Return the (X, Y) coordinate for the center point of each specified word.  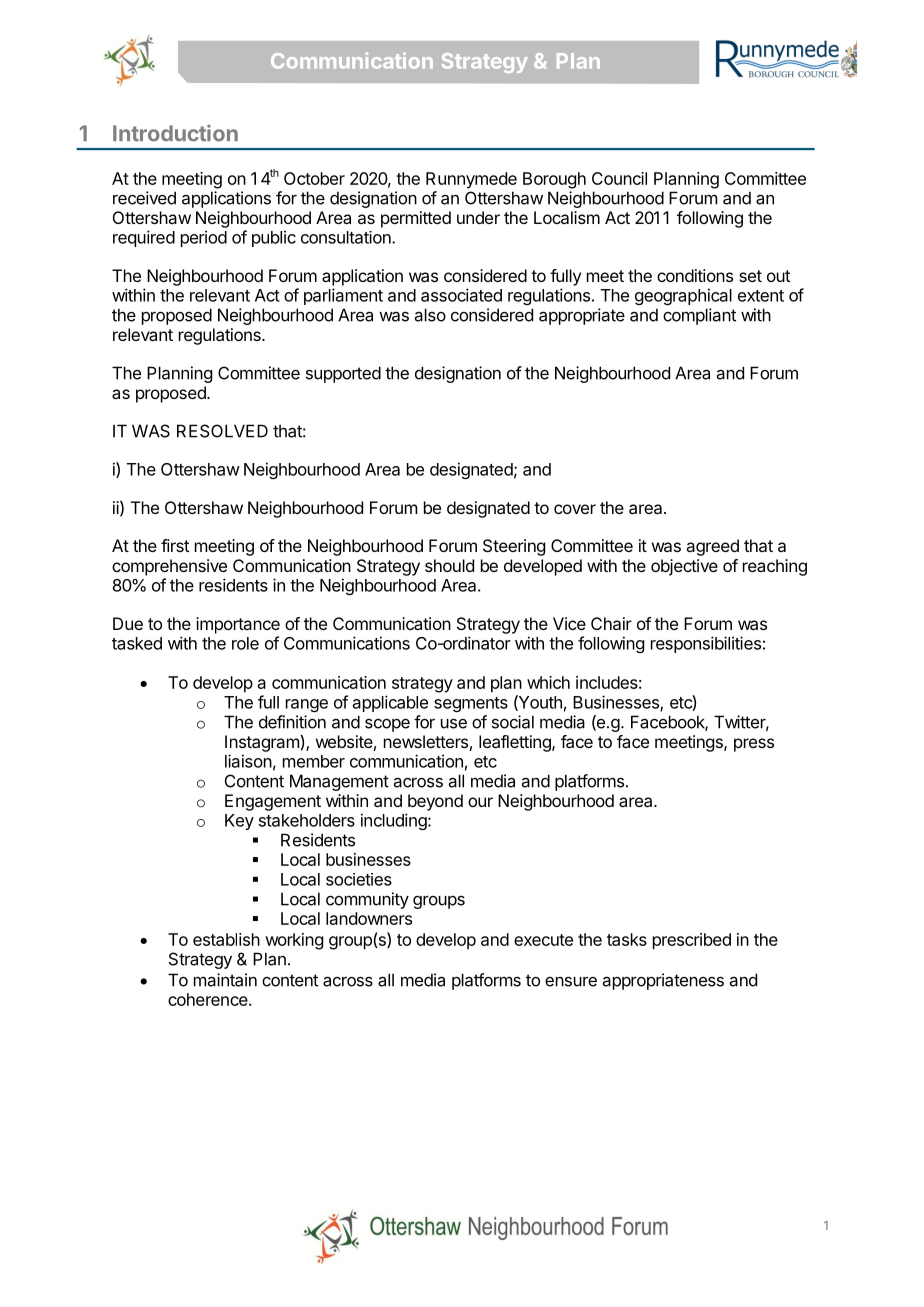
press (754, 745)
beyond (435, 802)
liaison (248, 761)
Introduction (175, 133)
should (449, 565)
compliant (699, 316)
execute (543, 940)
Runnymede (471, 180)
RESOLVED (222, 431)
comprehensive (169, 567)
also (430, 315)
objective (684, 567)
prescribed (692, 941)
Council (619, 178)
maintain (225, 980)
